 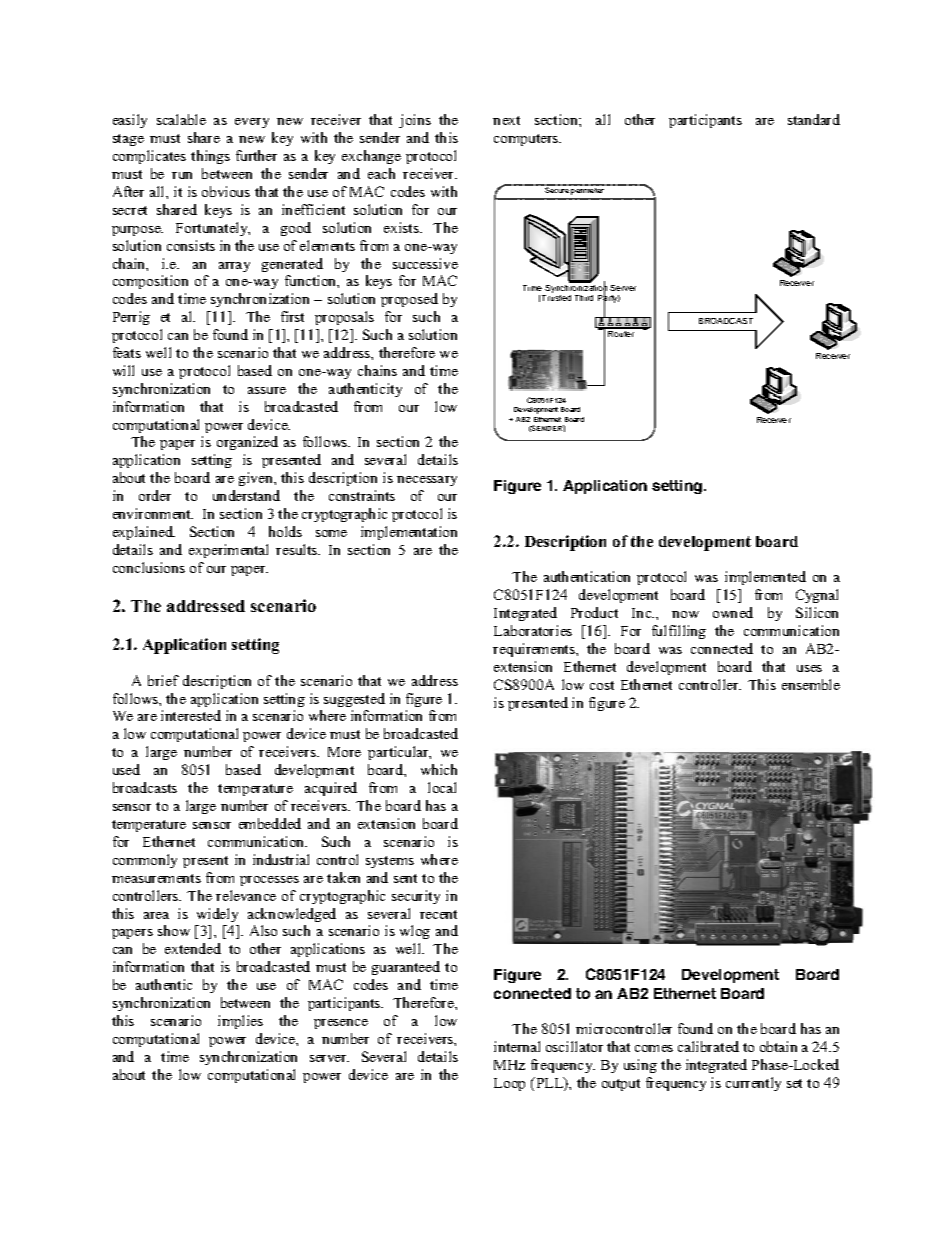 I want to click on next, so click(x=506, y=120).
